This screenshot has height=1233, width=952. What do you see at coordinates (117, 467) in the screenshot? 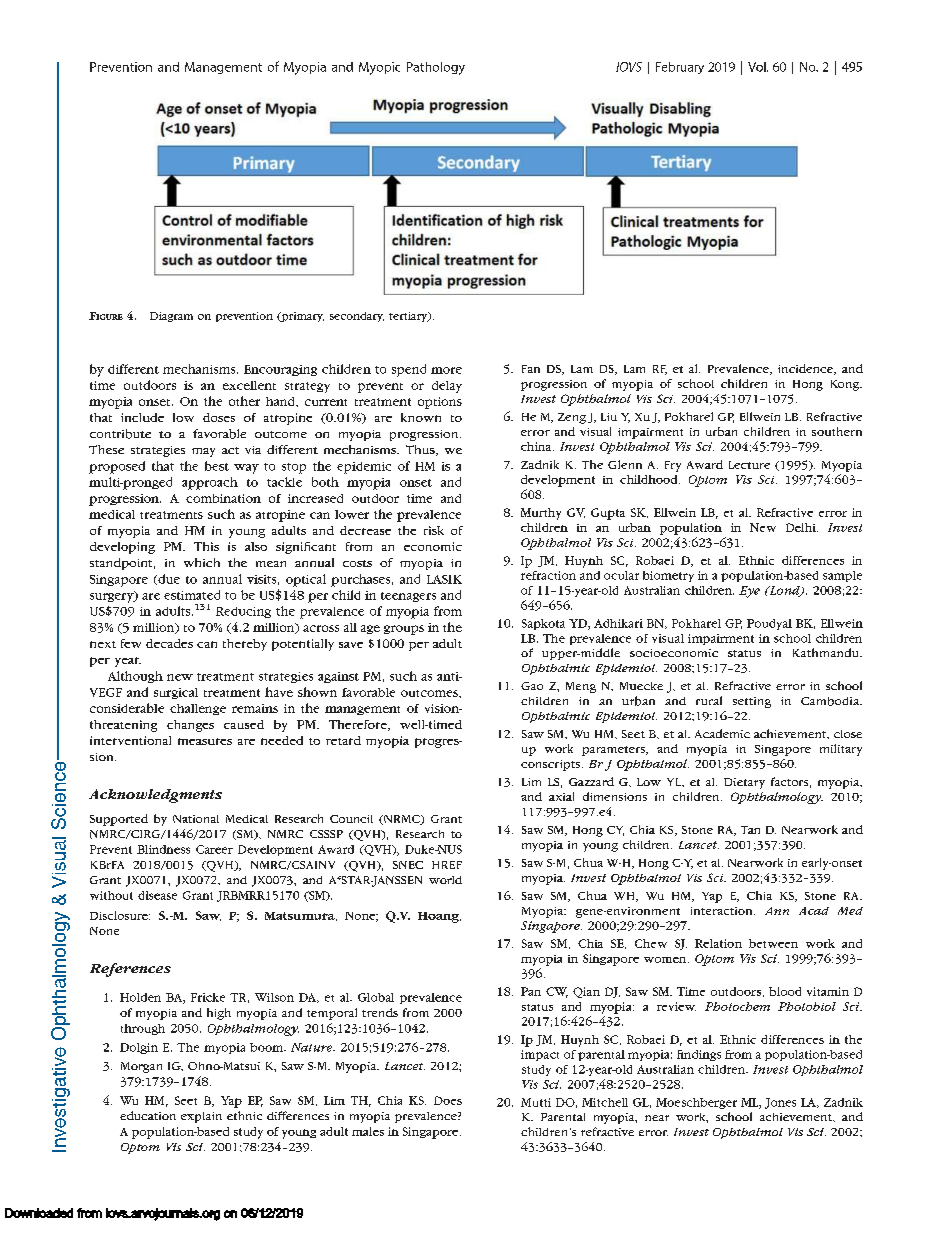
I see `proposed` at bounding box center [117, 467].
